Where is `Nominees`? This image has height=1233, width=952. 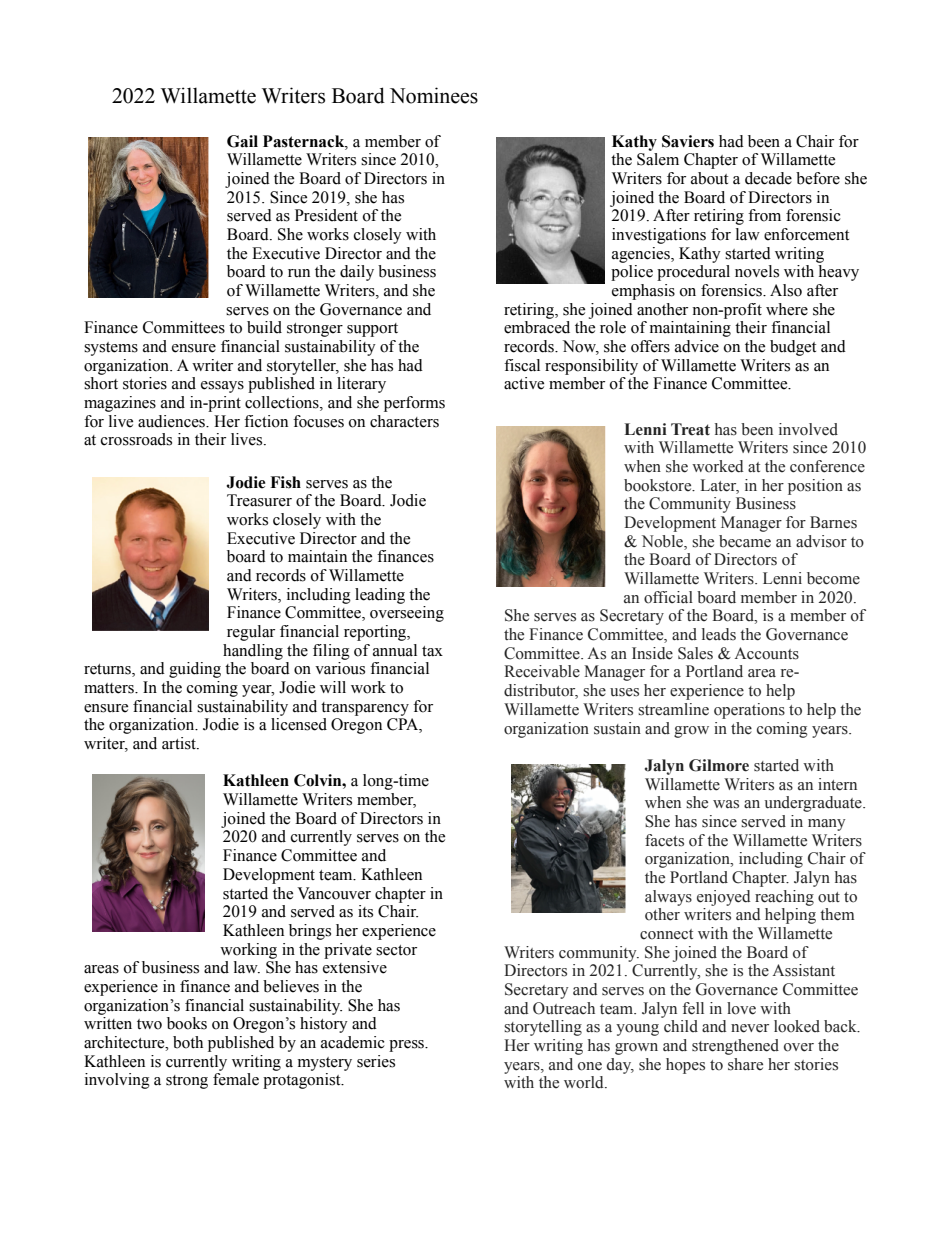 Nominees is located at coordinates (434, 95).
